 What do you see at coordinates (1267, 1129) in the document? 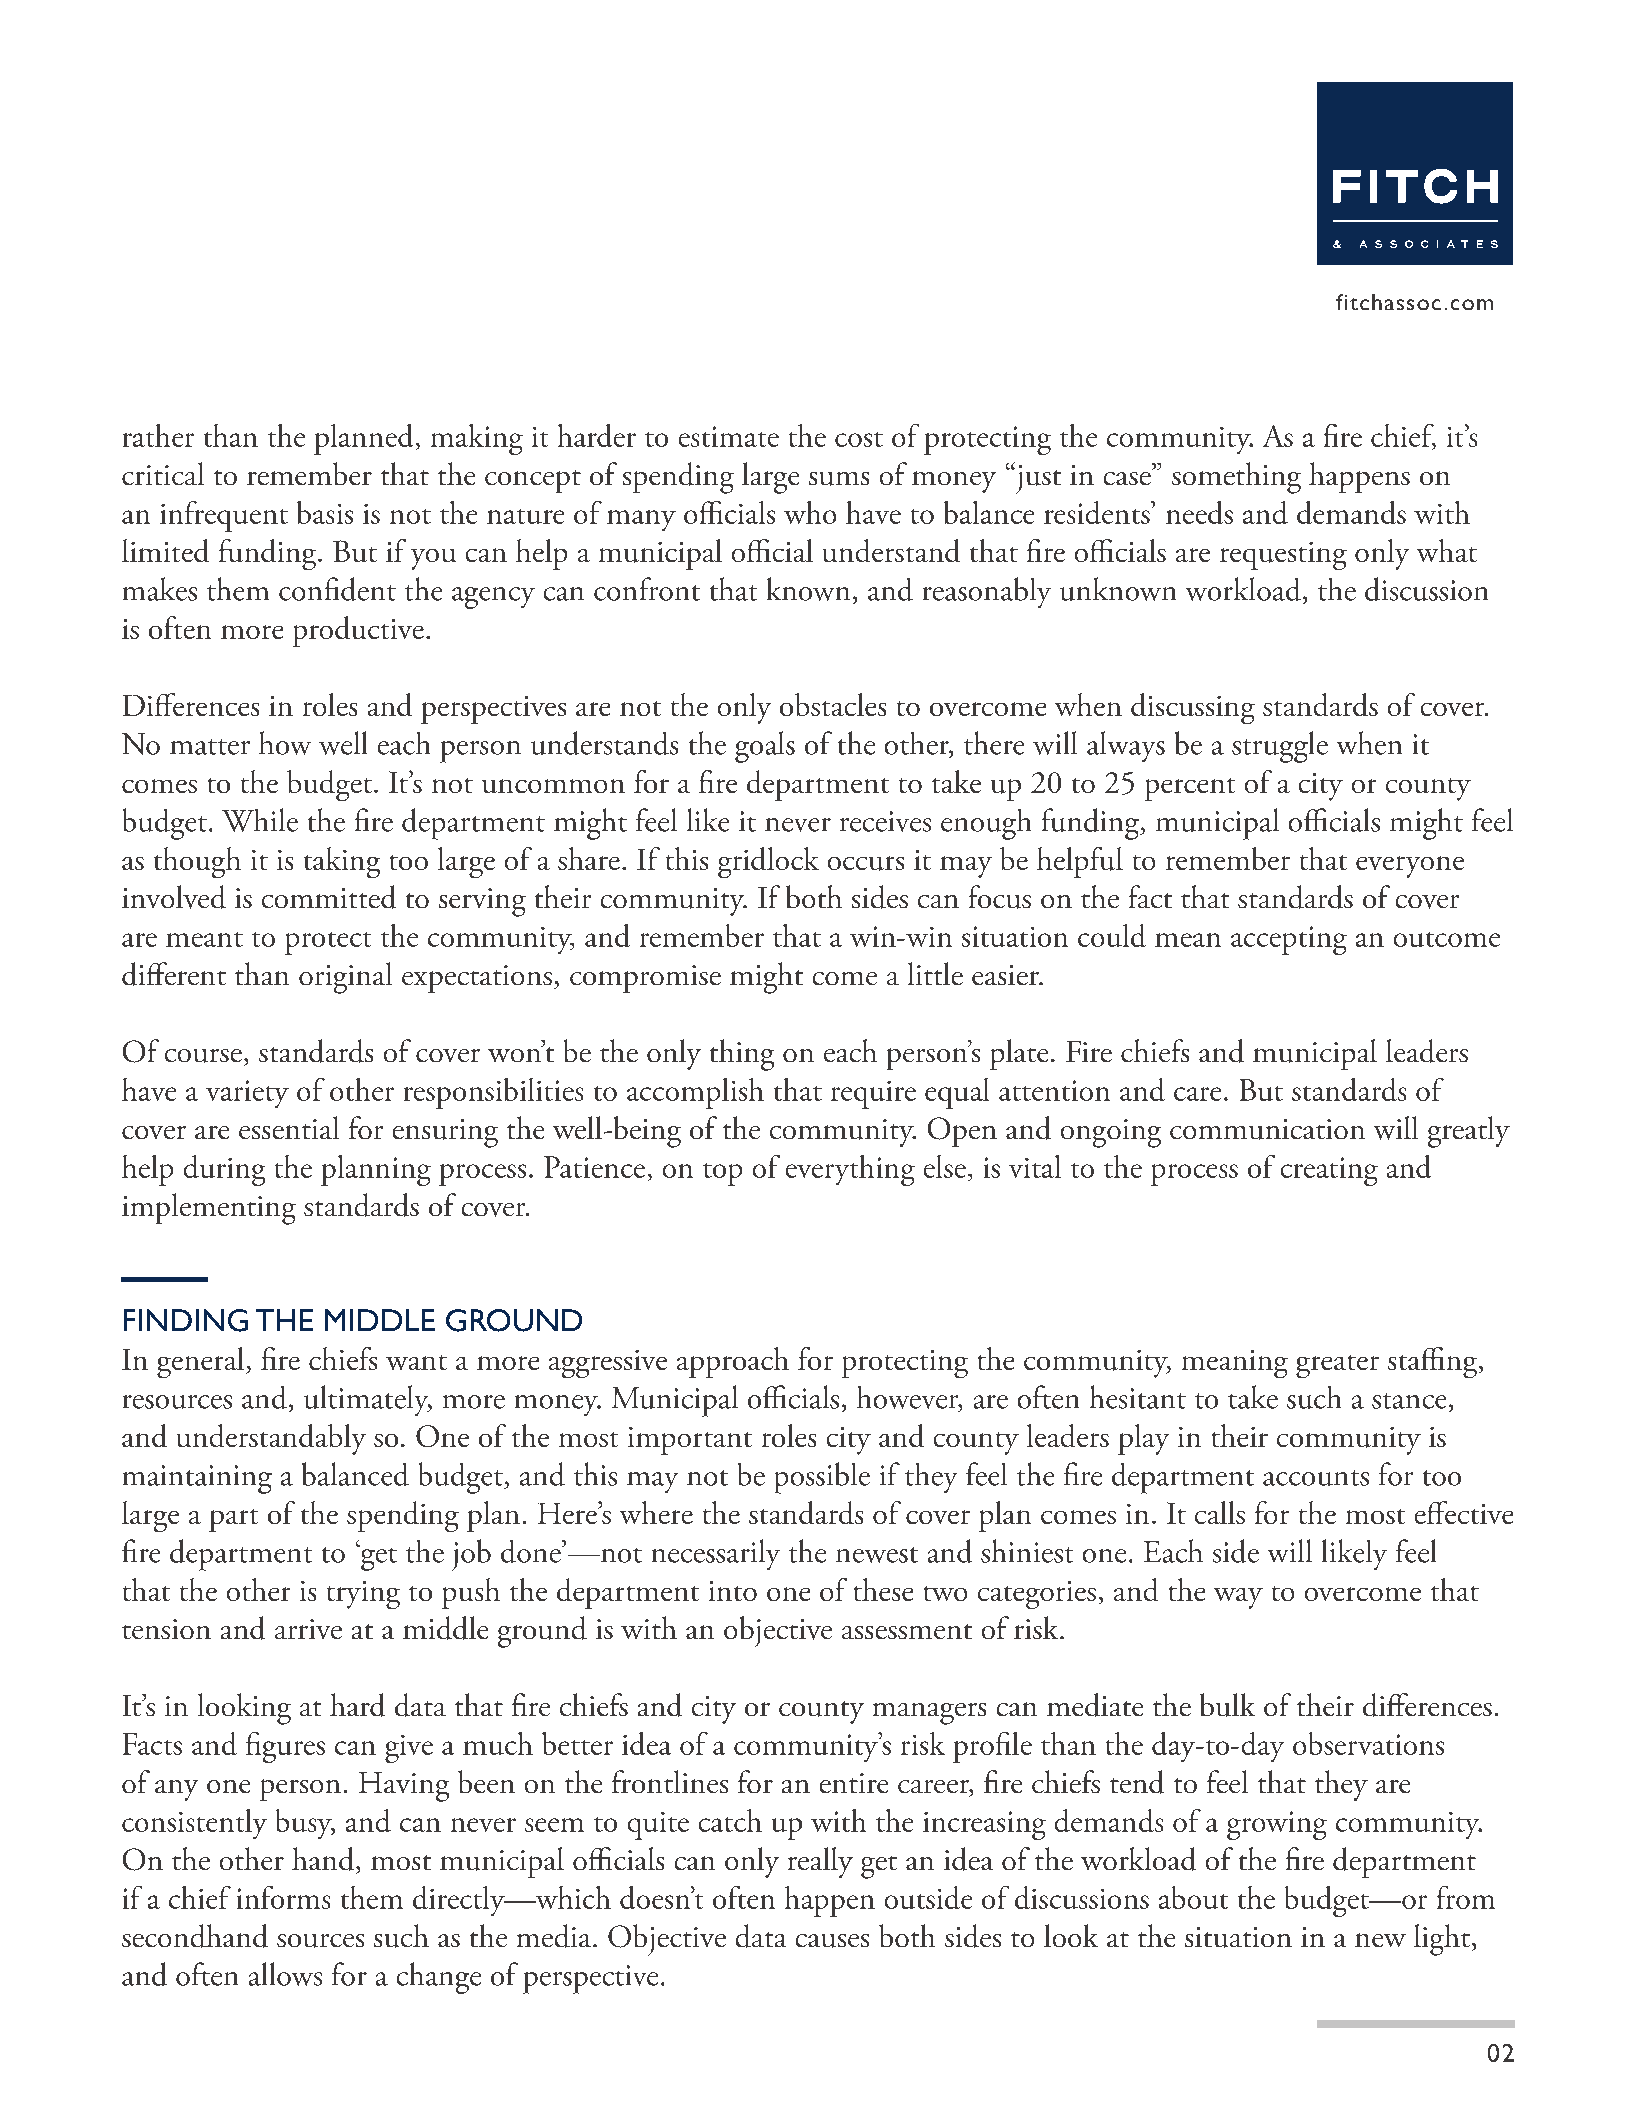
I see `communication` at bounding box center [1267, 1129].
